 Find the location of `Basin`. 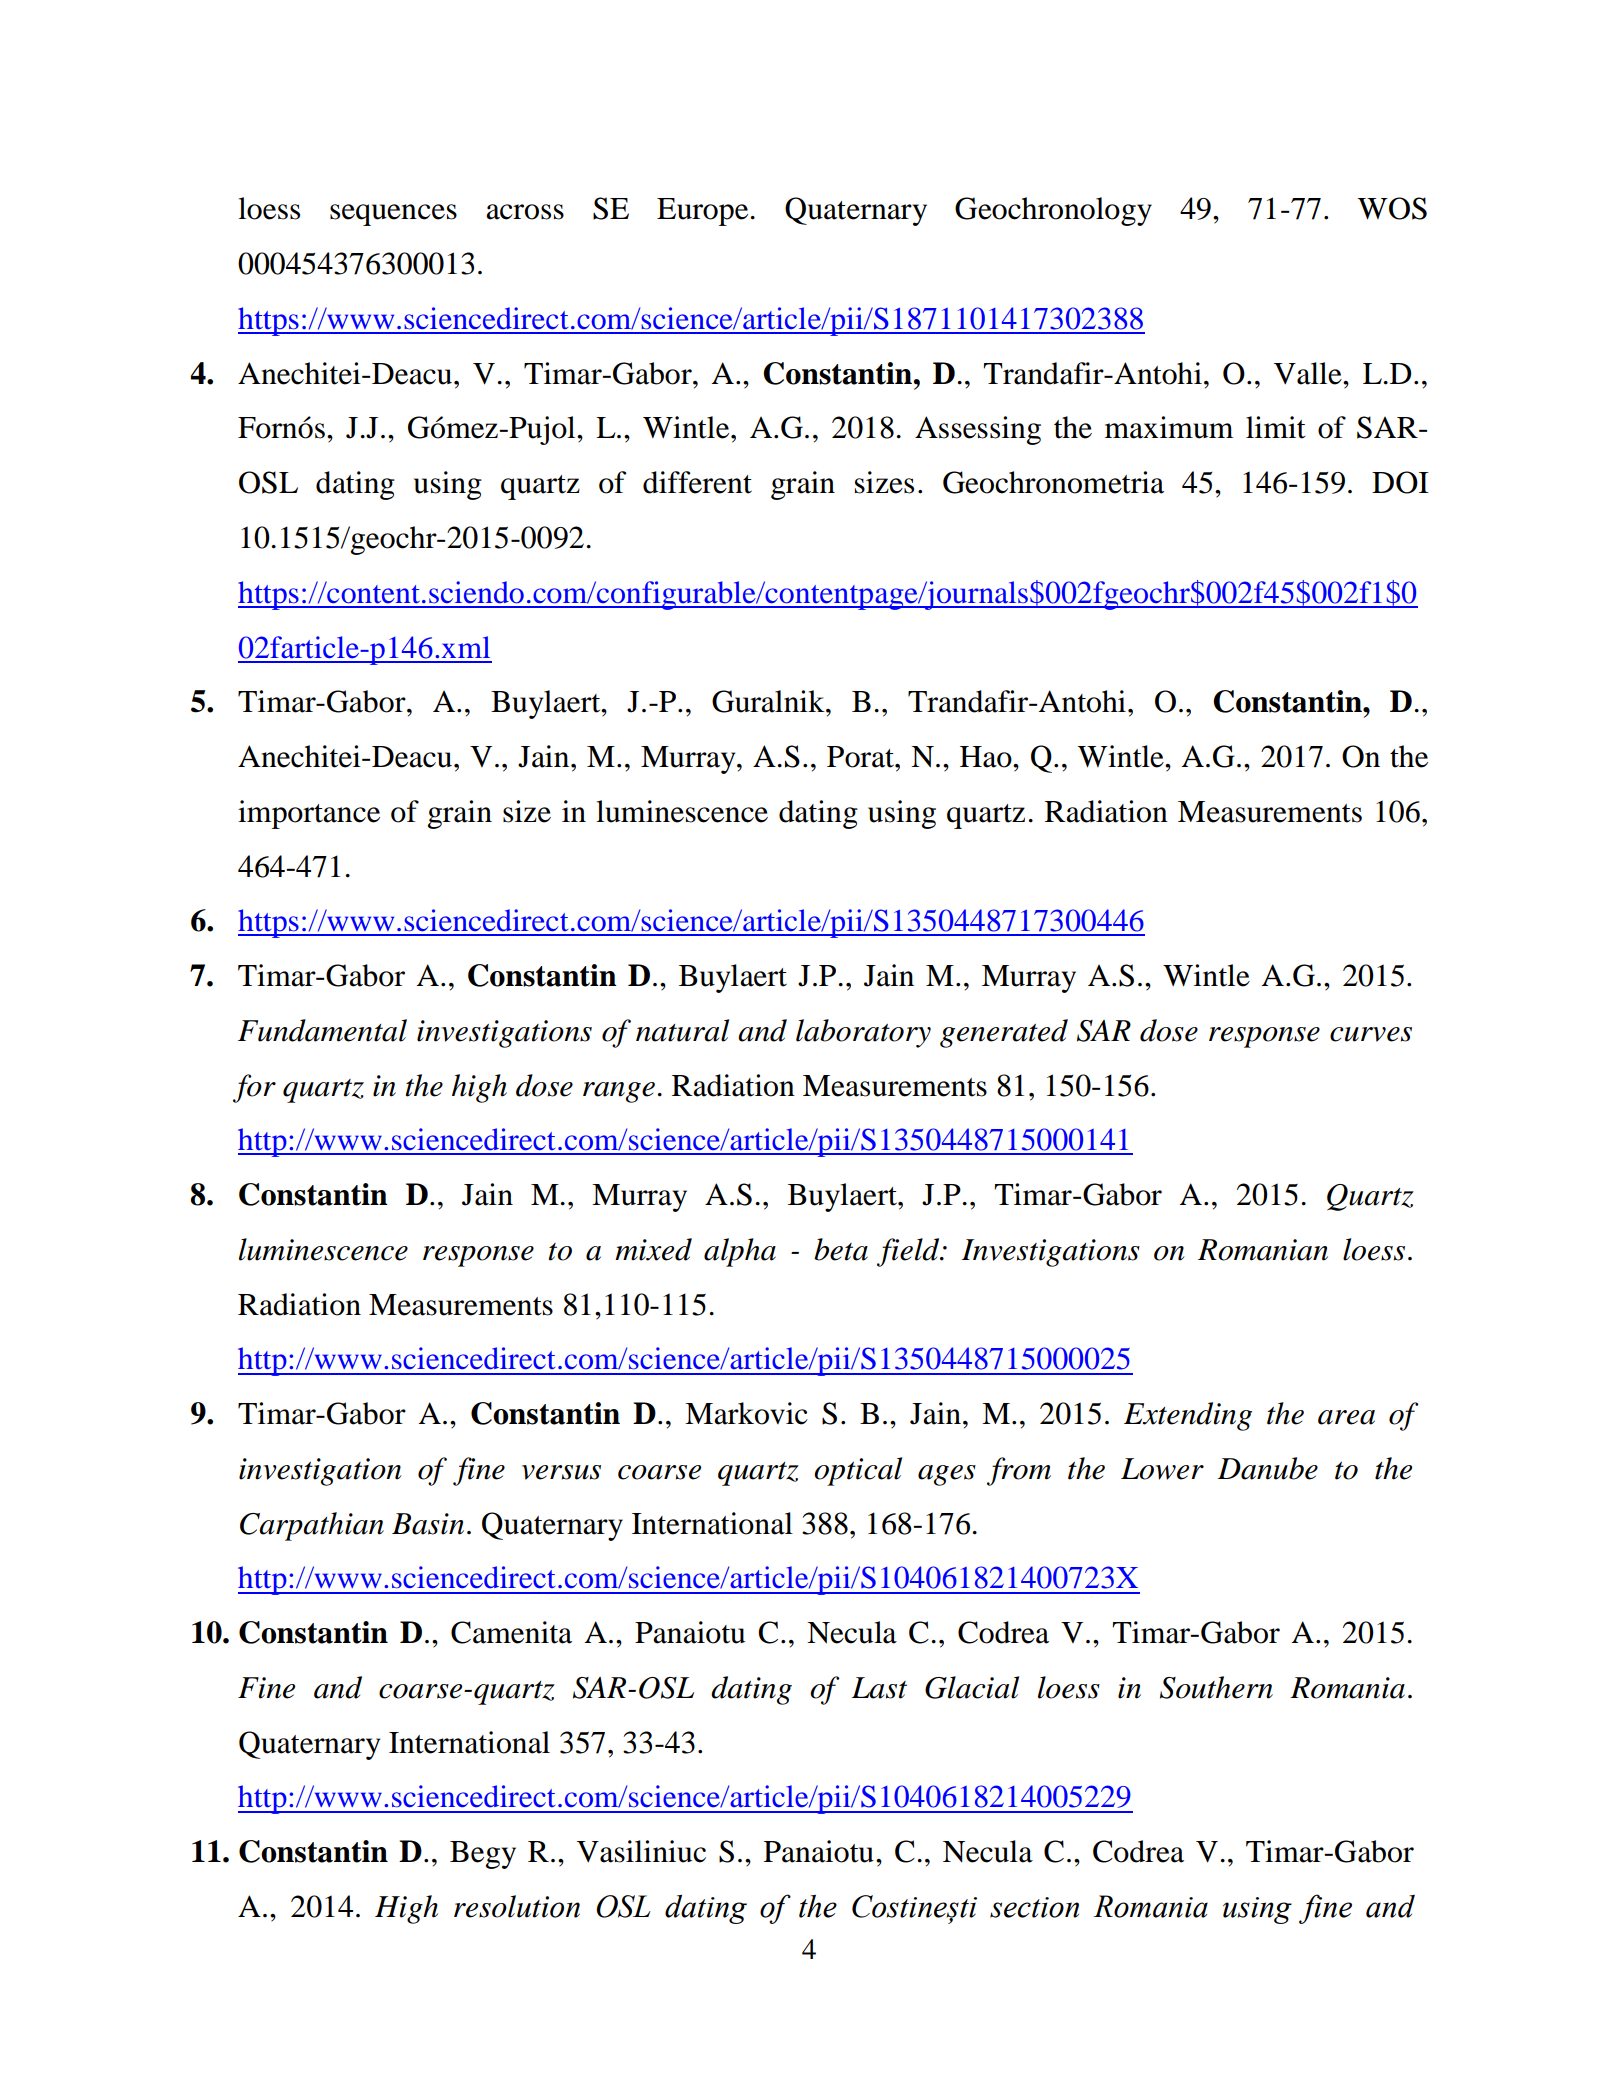

Basin is located at coordinates (428, 1524).
